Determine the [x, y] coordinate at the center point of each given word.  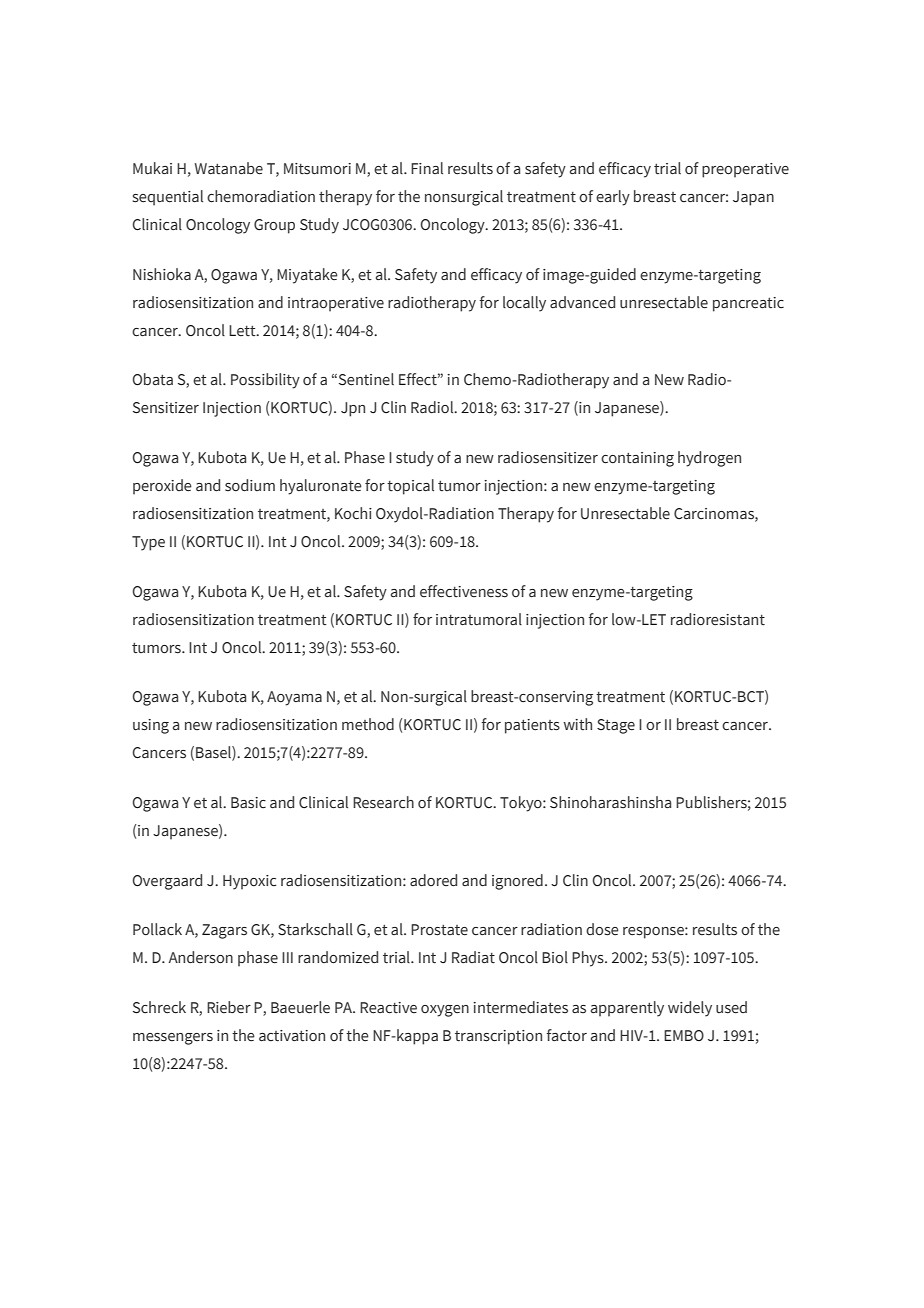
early [613, 198]
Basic [248, 802]
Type [148, 543]
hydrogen [709, 459]
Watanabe [229, 168]
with [578, 724]
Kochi [353, 513]
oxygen [445, 1011]
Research [383, 802]
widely [690, 1009]
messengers [173, 1039]
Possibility [265, 381]
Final [427, 168]
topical [410, 487]
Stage [616, 726]
